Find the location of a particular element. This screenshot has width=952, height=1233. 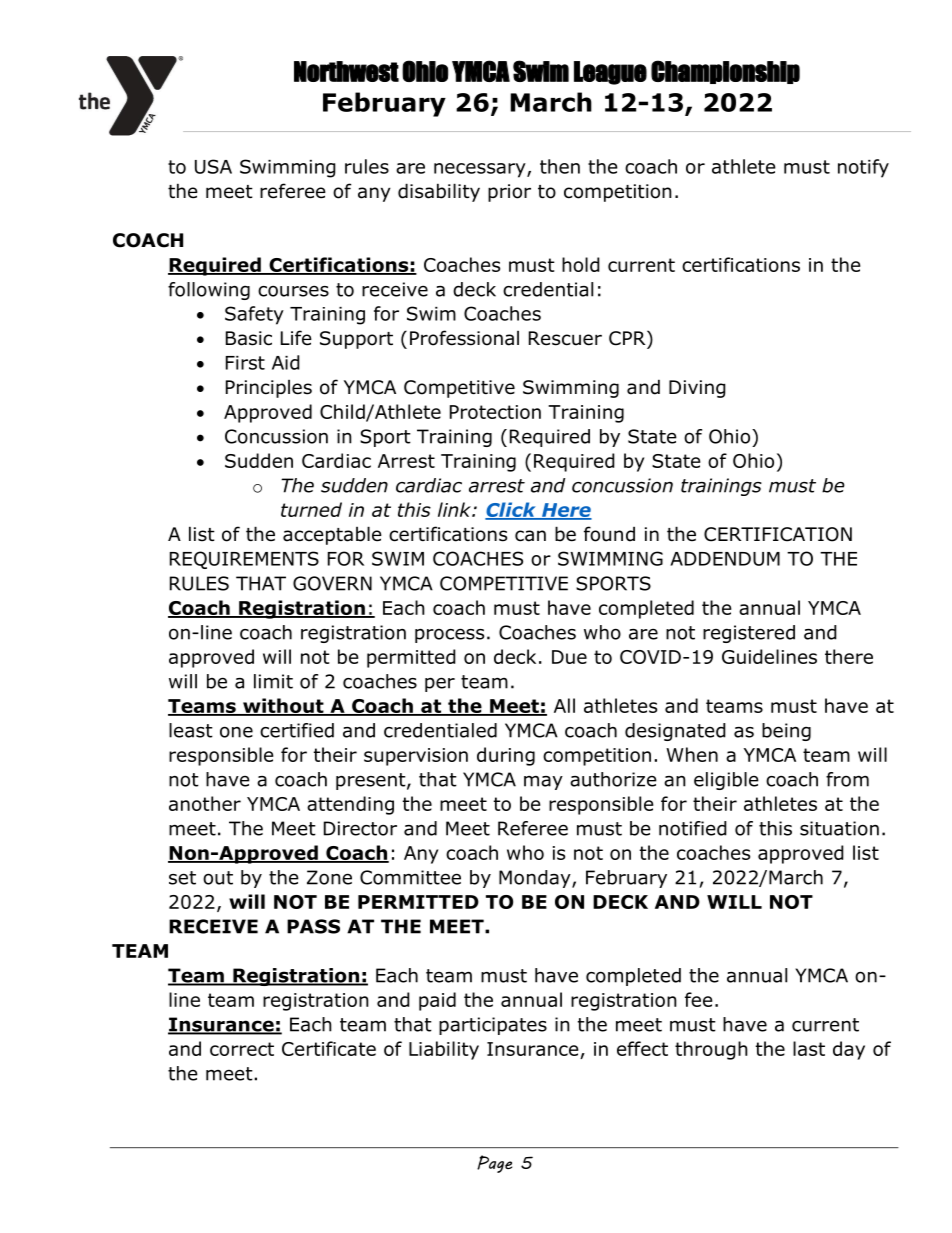

REQUIREMENTS is located at coordinates (244, 560).
